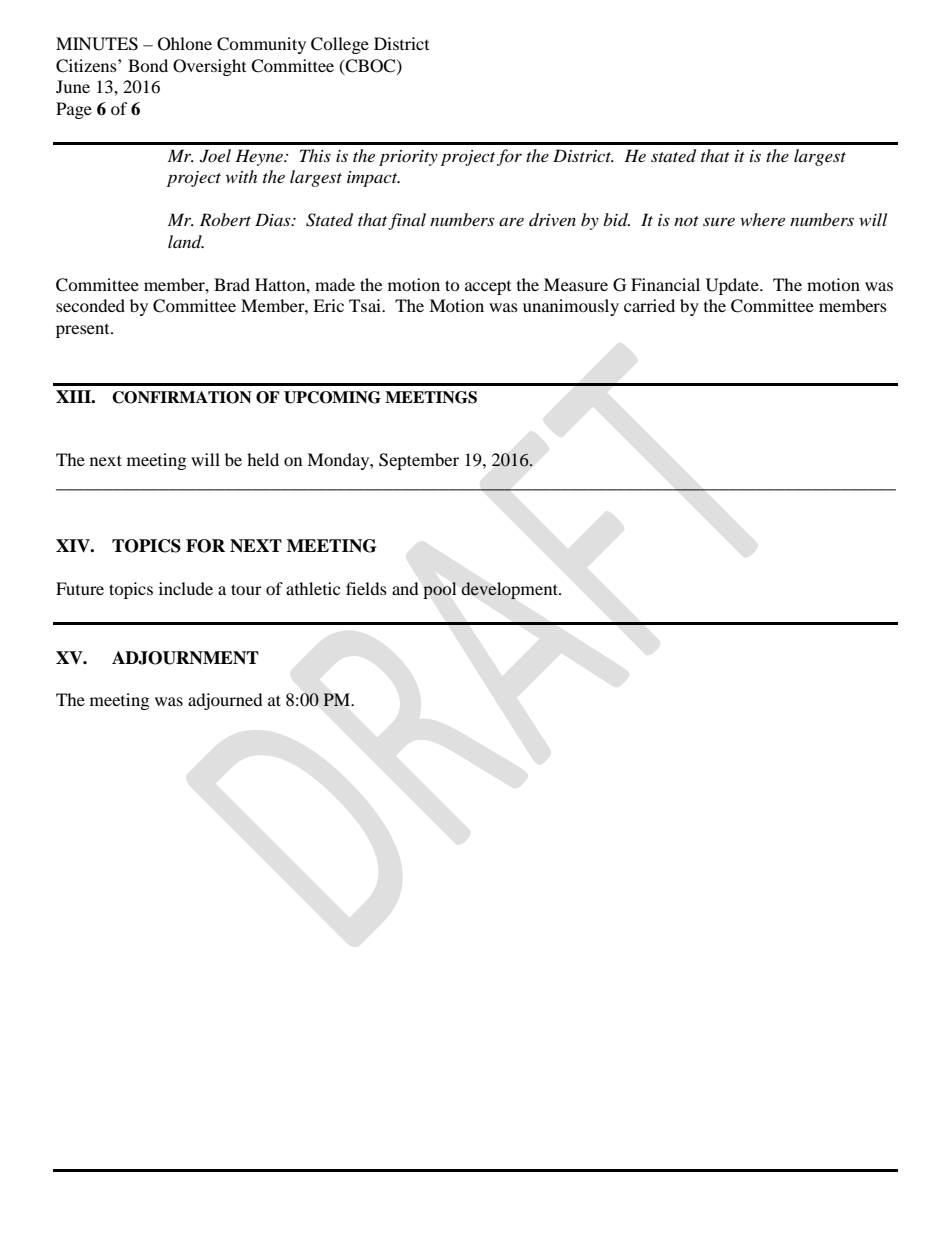 This screenshot has width=952, height=1233. Describe the element at coordinates (440, 590) in the screenshot. I see `pool` at that location.
